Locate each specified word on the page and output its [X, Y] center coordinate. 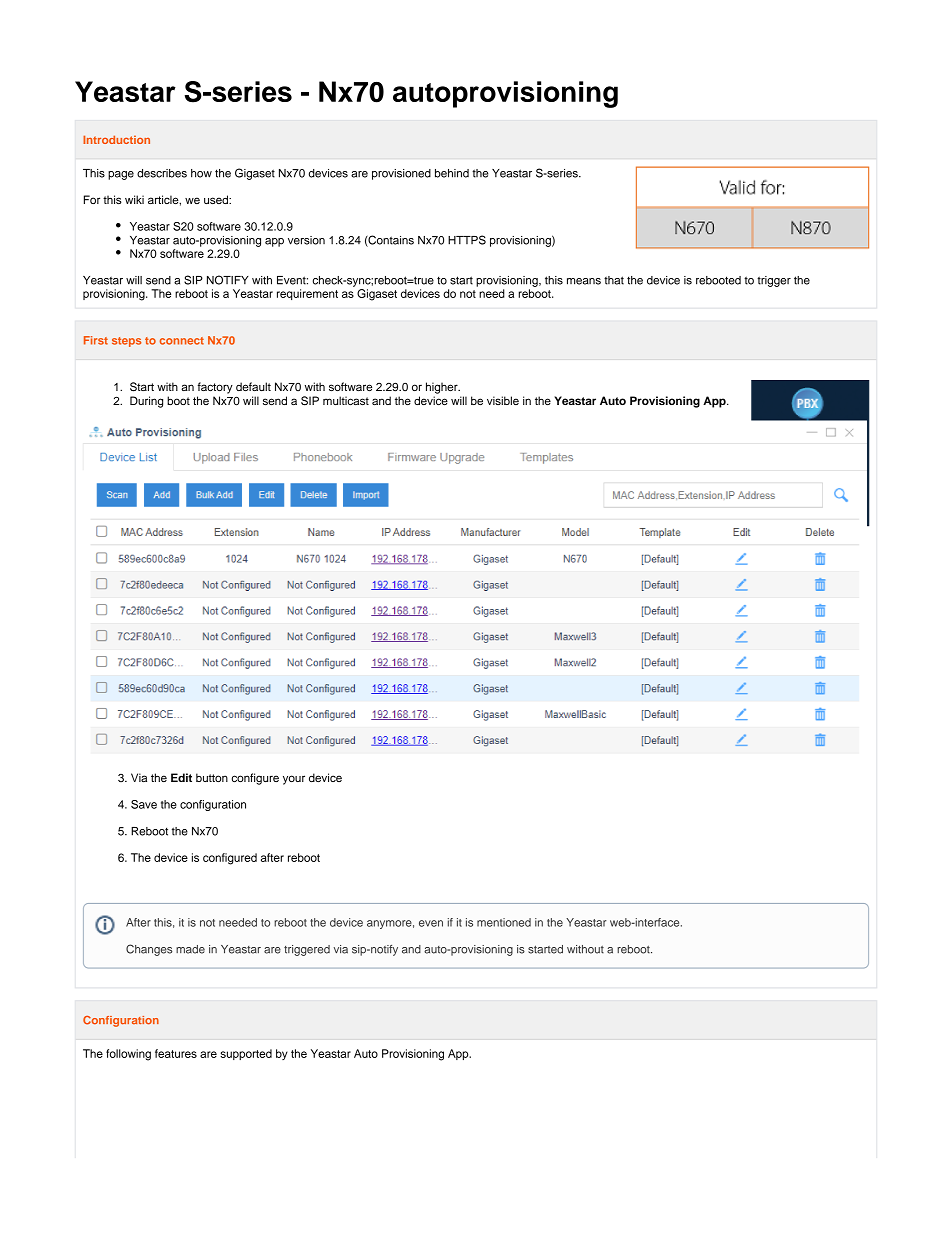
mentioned [504, 922]
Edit [181, 777]
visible [503, 400]
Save [144, 804]
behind [452, 173]
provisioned [401, 174]
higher [443, 388]
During [146, 402]
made [190, 949]
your [294, 780]
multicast [346, 400]
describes [162, 173]
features [176, 1053]
